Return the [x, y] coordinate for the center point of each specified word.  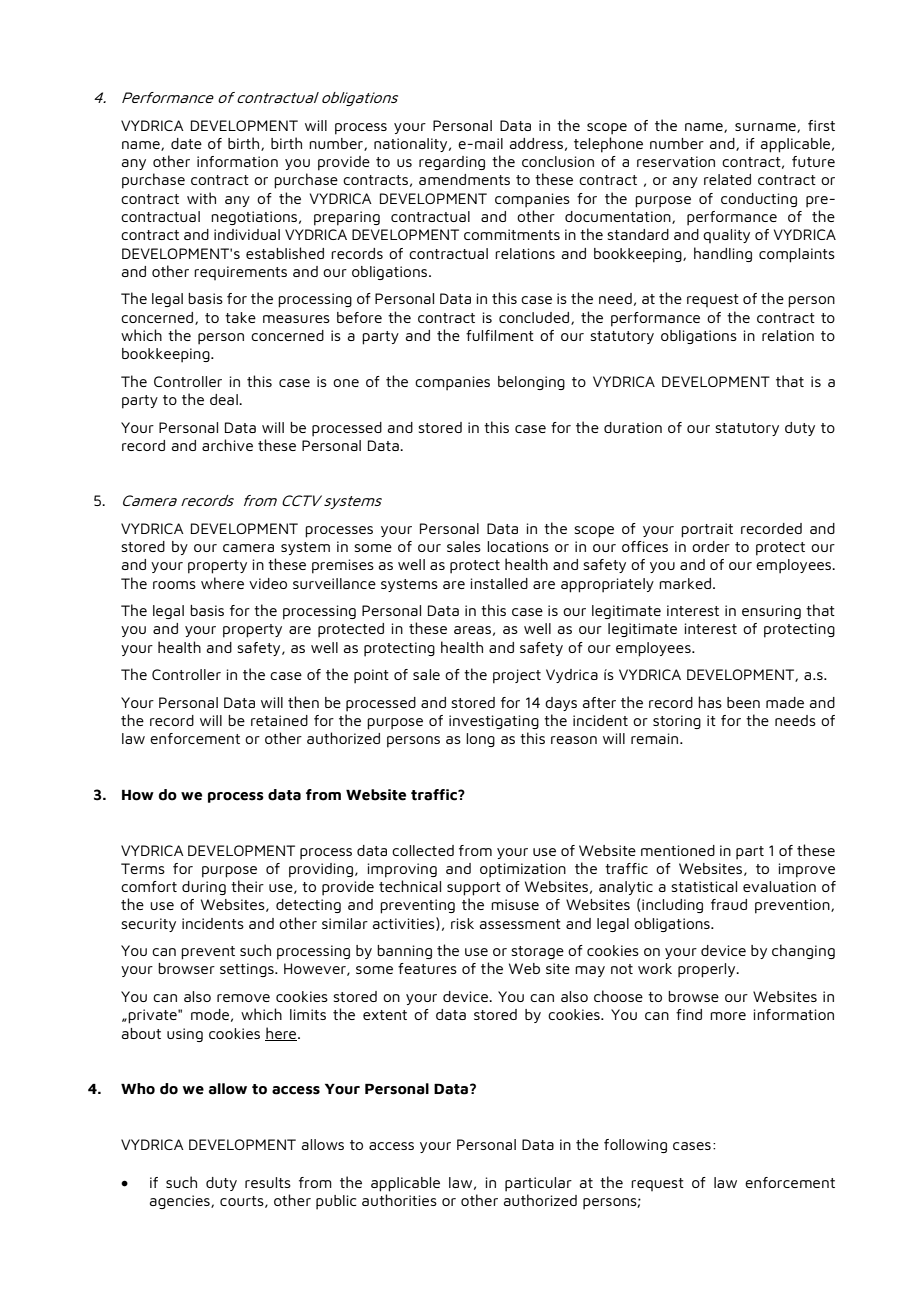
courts [243, 1202]
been [743, 702]
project [517, 676]
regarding [452, 163]
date [186, 143]
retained [279, 720]
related [727, 179]
